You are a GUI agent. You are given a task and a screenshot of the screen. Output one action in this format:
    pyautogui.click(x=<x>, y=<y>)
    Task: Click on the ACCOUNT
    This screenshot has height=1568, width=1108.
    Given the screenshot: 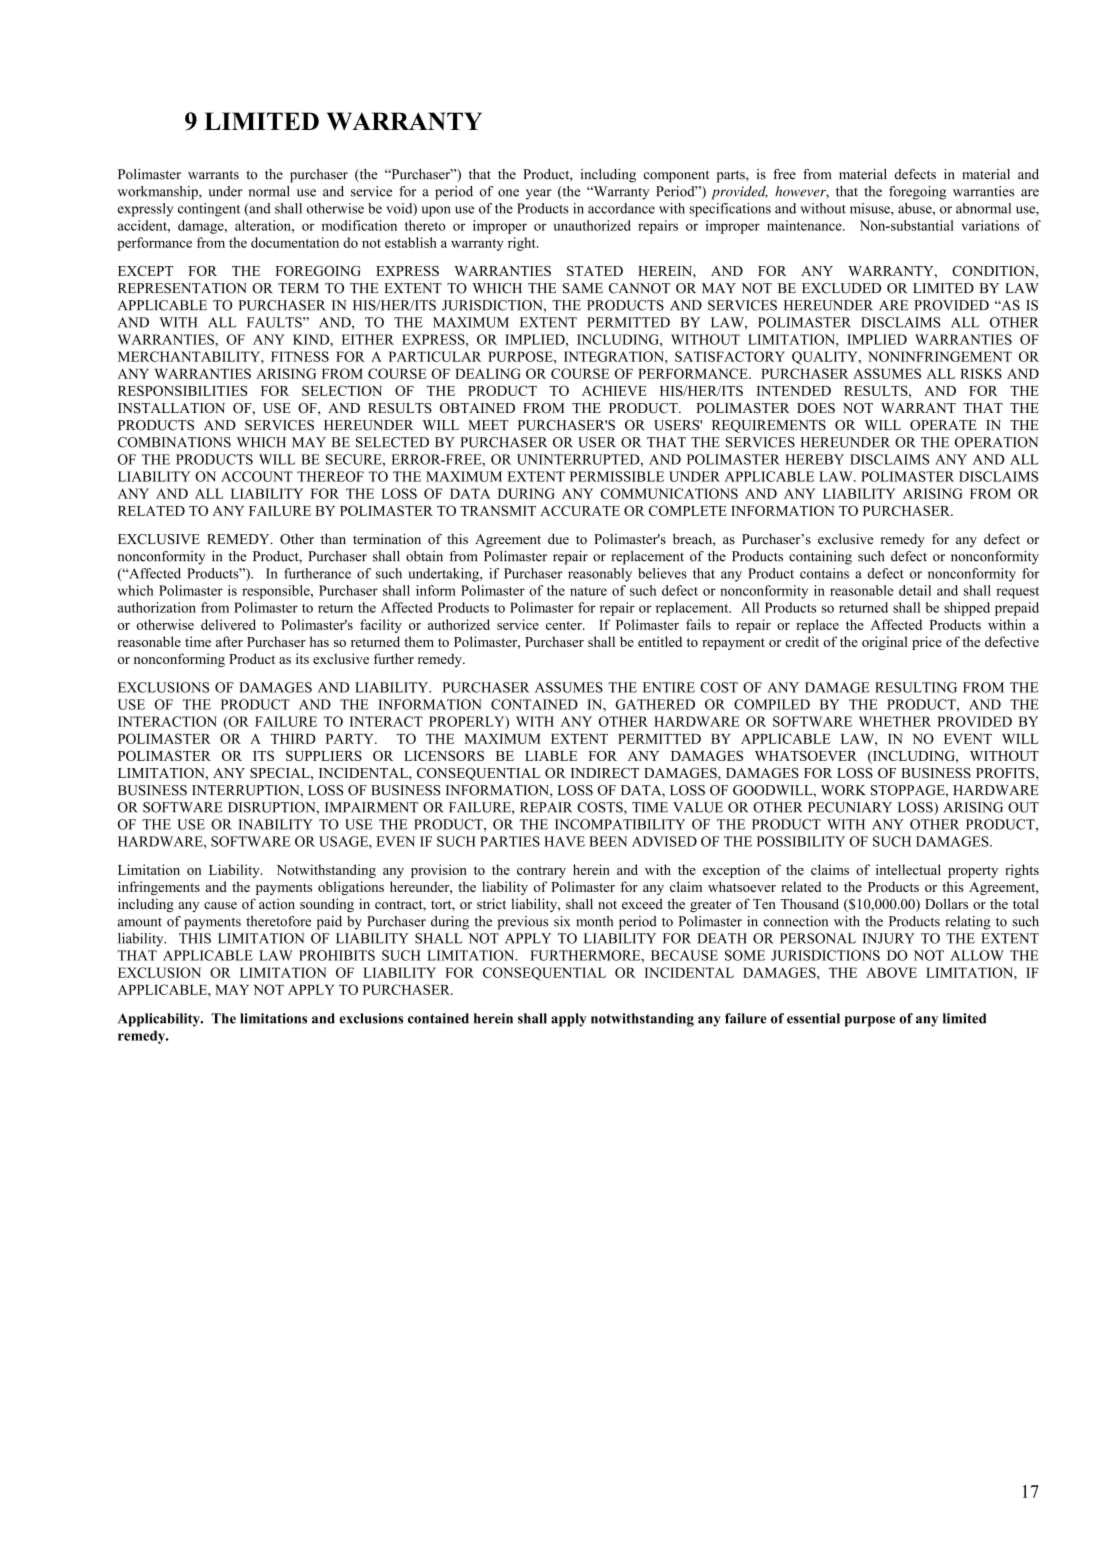 What is the action you would take?
    pyautogui.click(x=257, y=476)
